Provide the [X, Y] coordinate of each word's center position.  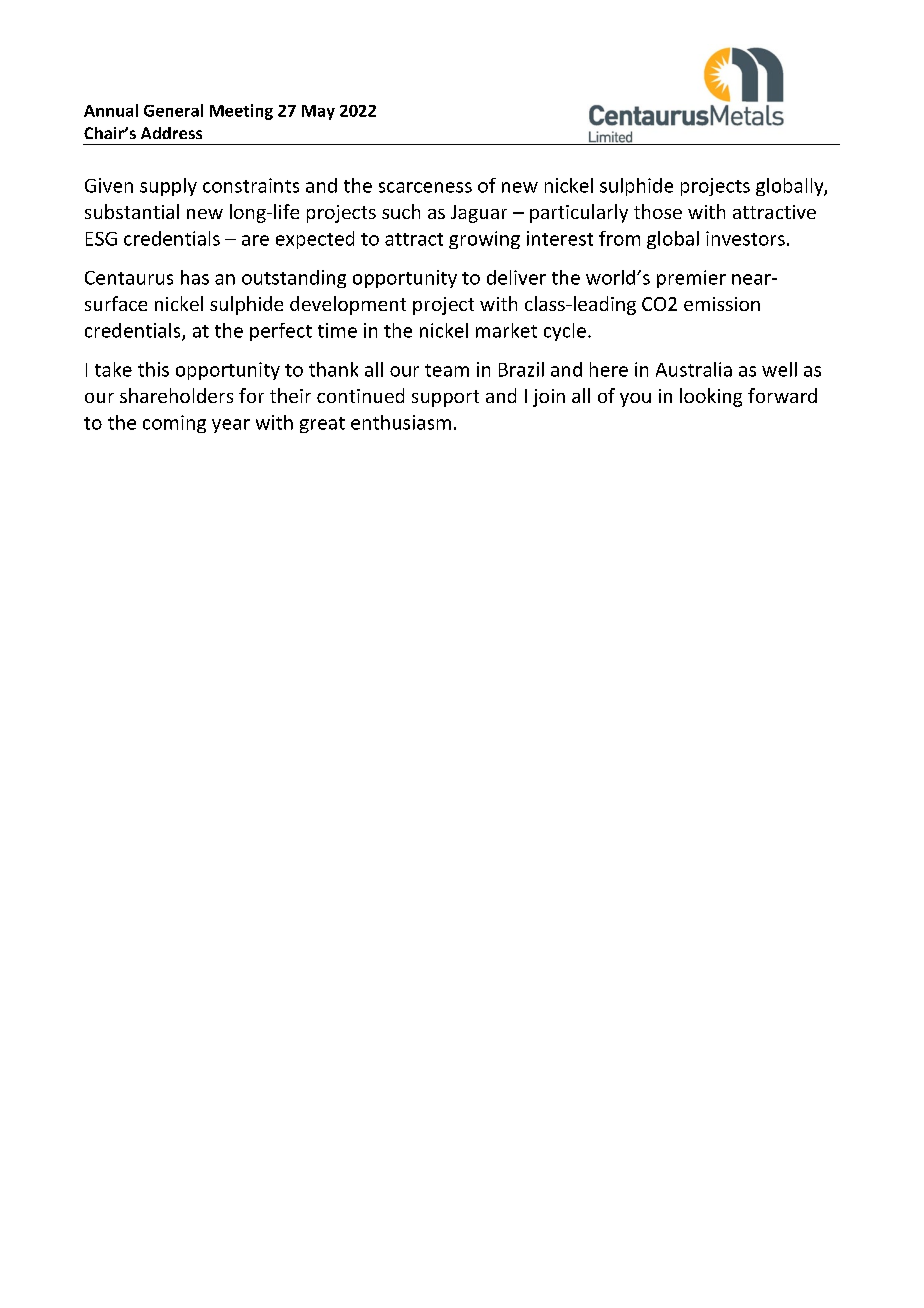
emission [722, 304]
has [195, 277]
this [153, 369]
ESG [101, 239]
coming [174, 424]
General [173, 110]
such [401, 211]
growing [484, 240]
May [318, 112]
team [447, 370]
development [348, 305]
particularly [579, 213]
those [658, 211]
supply [168, 187]
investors [745, 238]
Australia [694, 369]
